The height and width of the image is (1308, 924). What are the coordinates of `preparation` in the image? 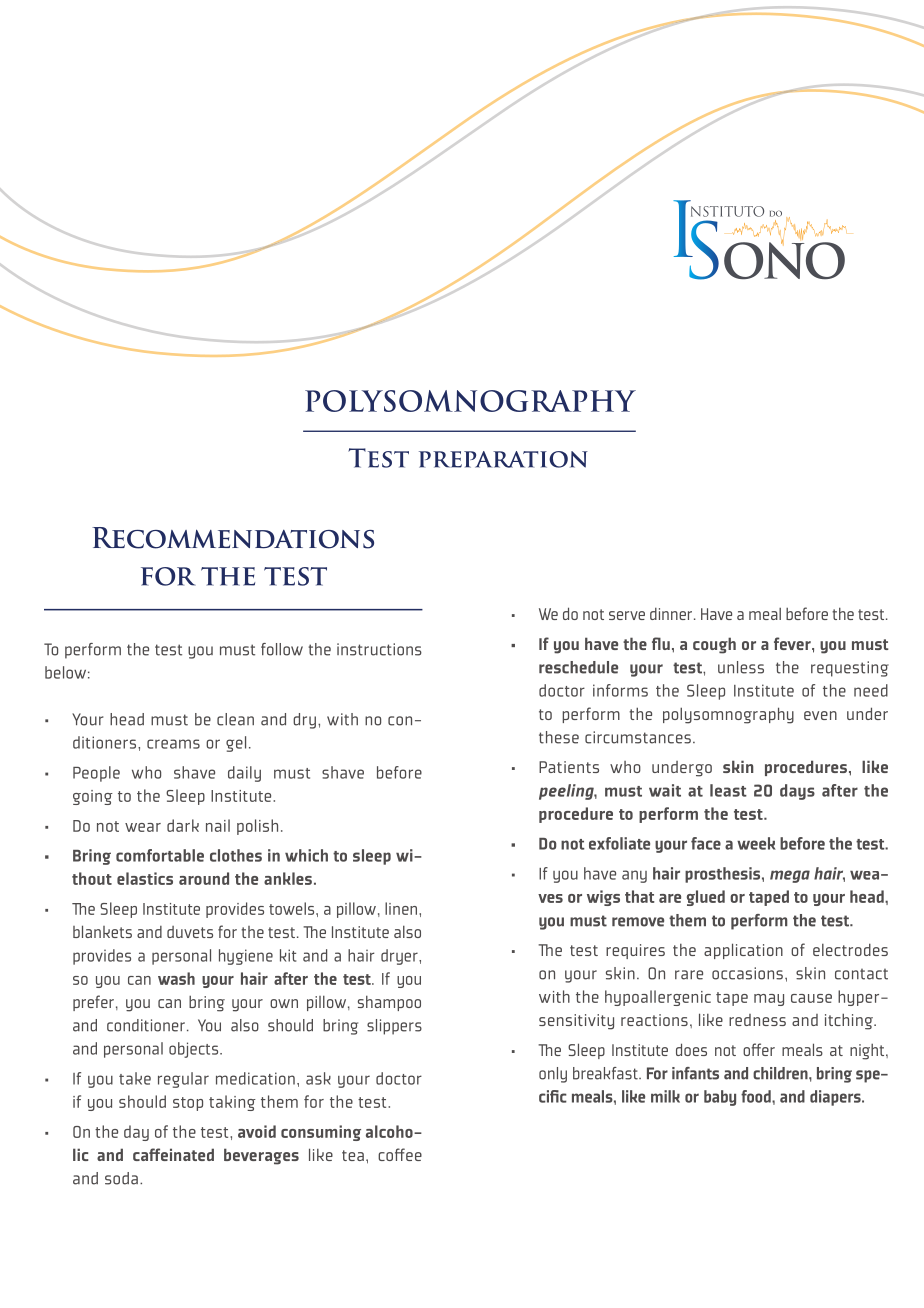 It's located at (503, 459).
